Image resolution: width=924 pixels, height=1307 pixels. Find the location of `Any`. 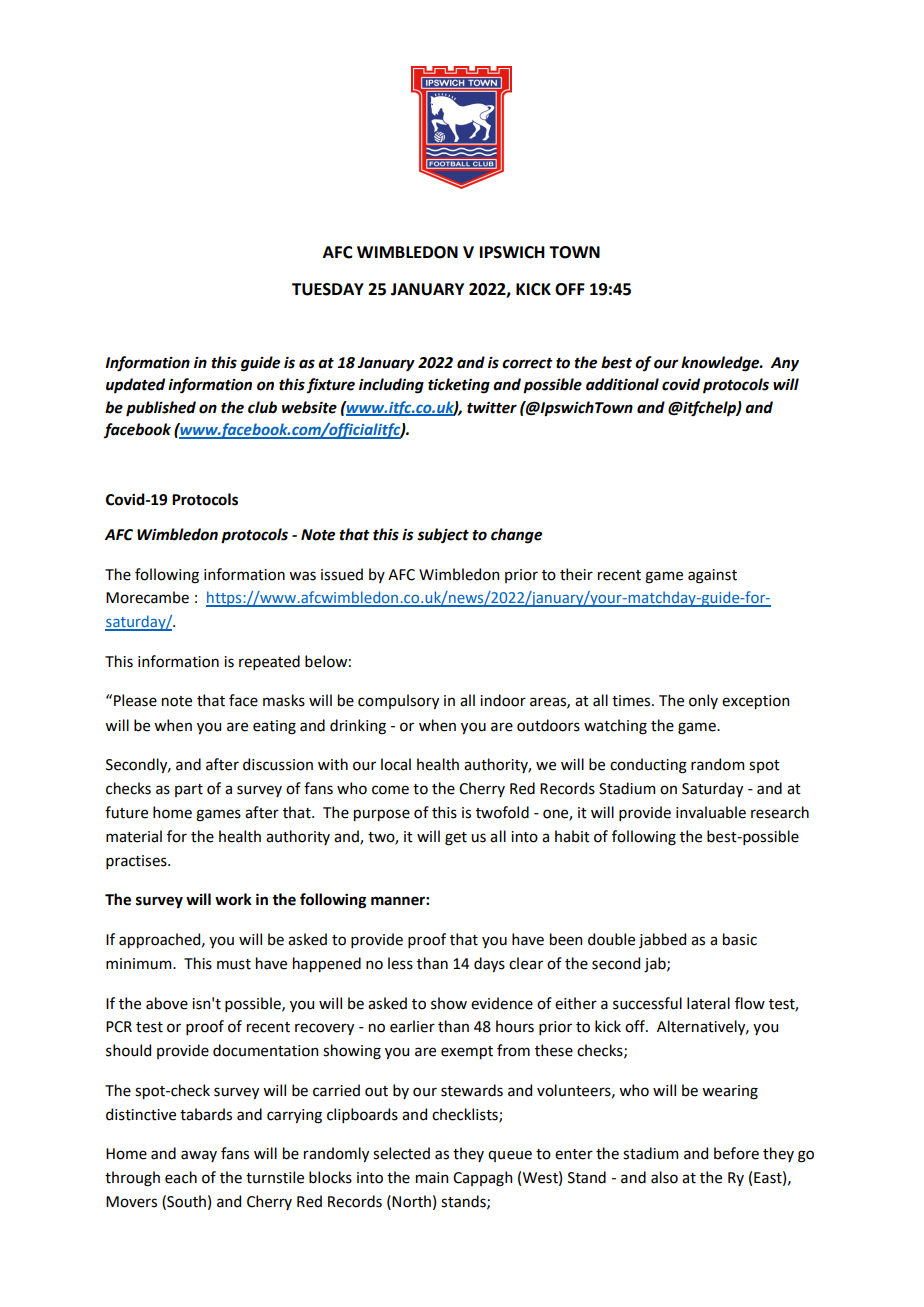

Any is located at coordinates (785, 364).
